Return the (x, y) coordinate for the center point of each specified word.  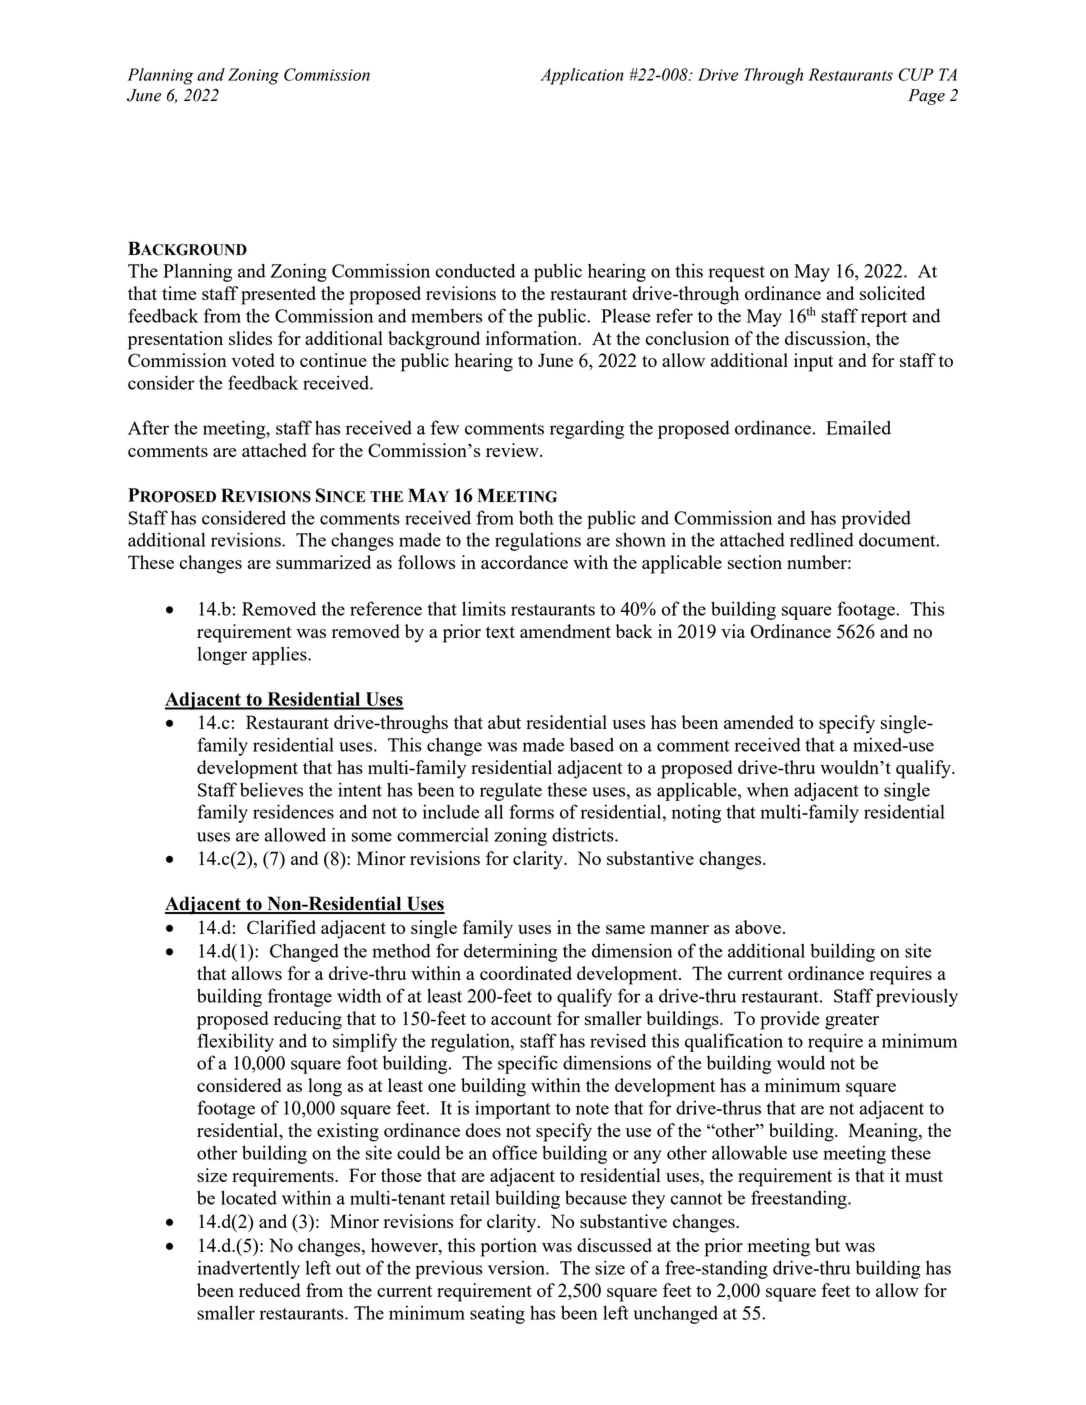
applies (280, 655)
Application (582, 76)
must (924, 1176)
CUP (916, 74)
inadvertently (248, 1269)
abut (504, 722)
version (517, 1268)
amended (759, 722)
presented (278, 295)
